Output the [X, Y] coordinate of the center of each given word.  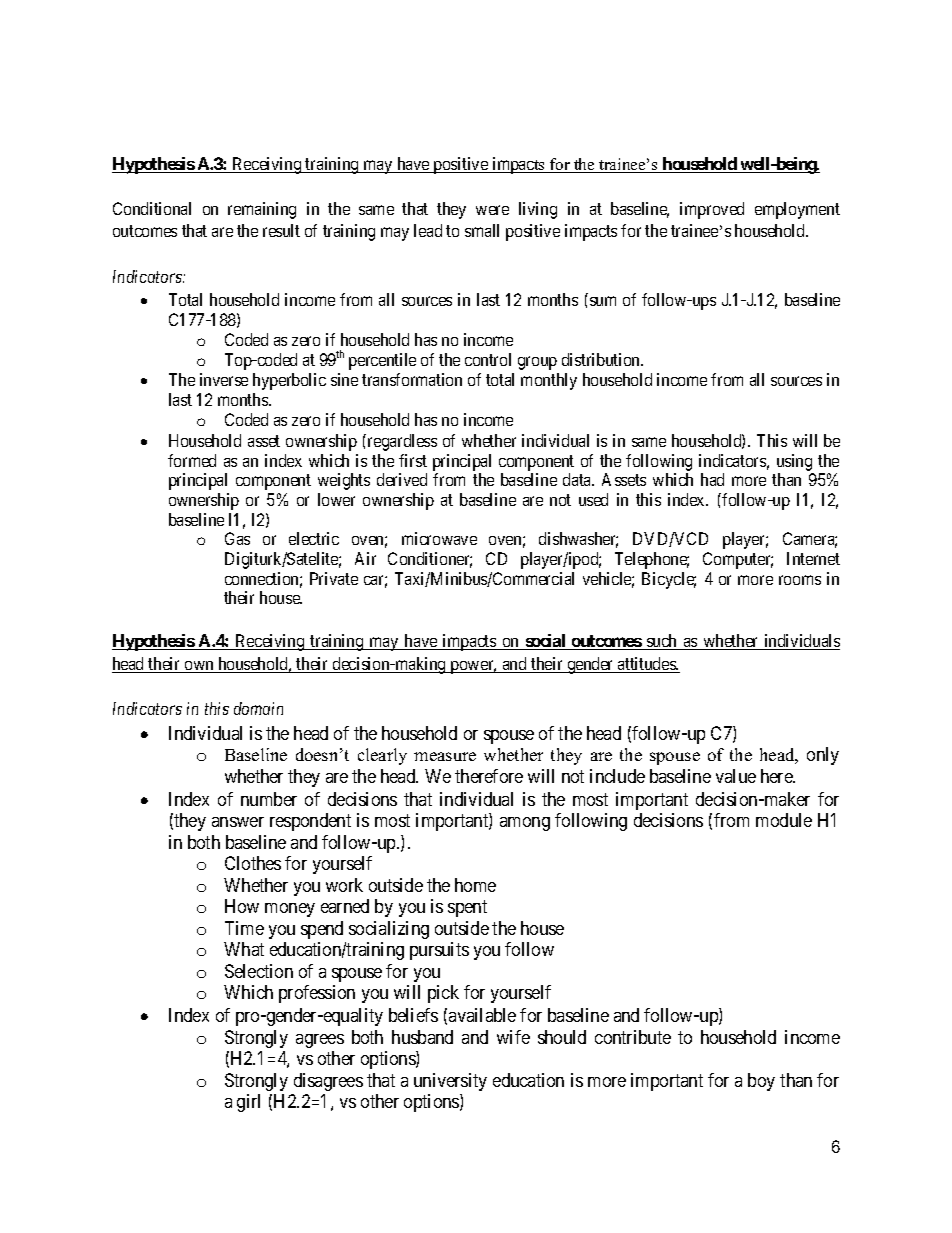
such [662, 642]
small [482, 230]
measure [445, 756]
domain [258, 708]
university [450, 1082]
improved [712, 210]
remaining [262, 210]
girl [248, 1103]
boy [761, 1082]
